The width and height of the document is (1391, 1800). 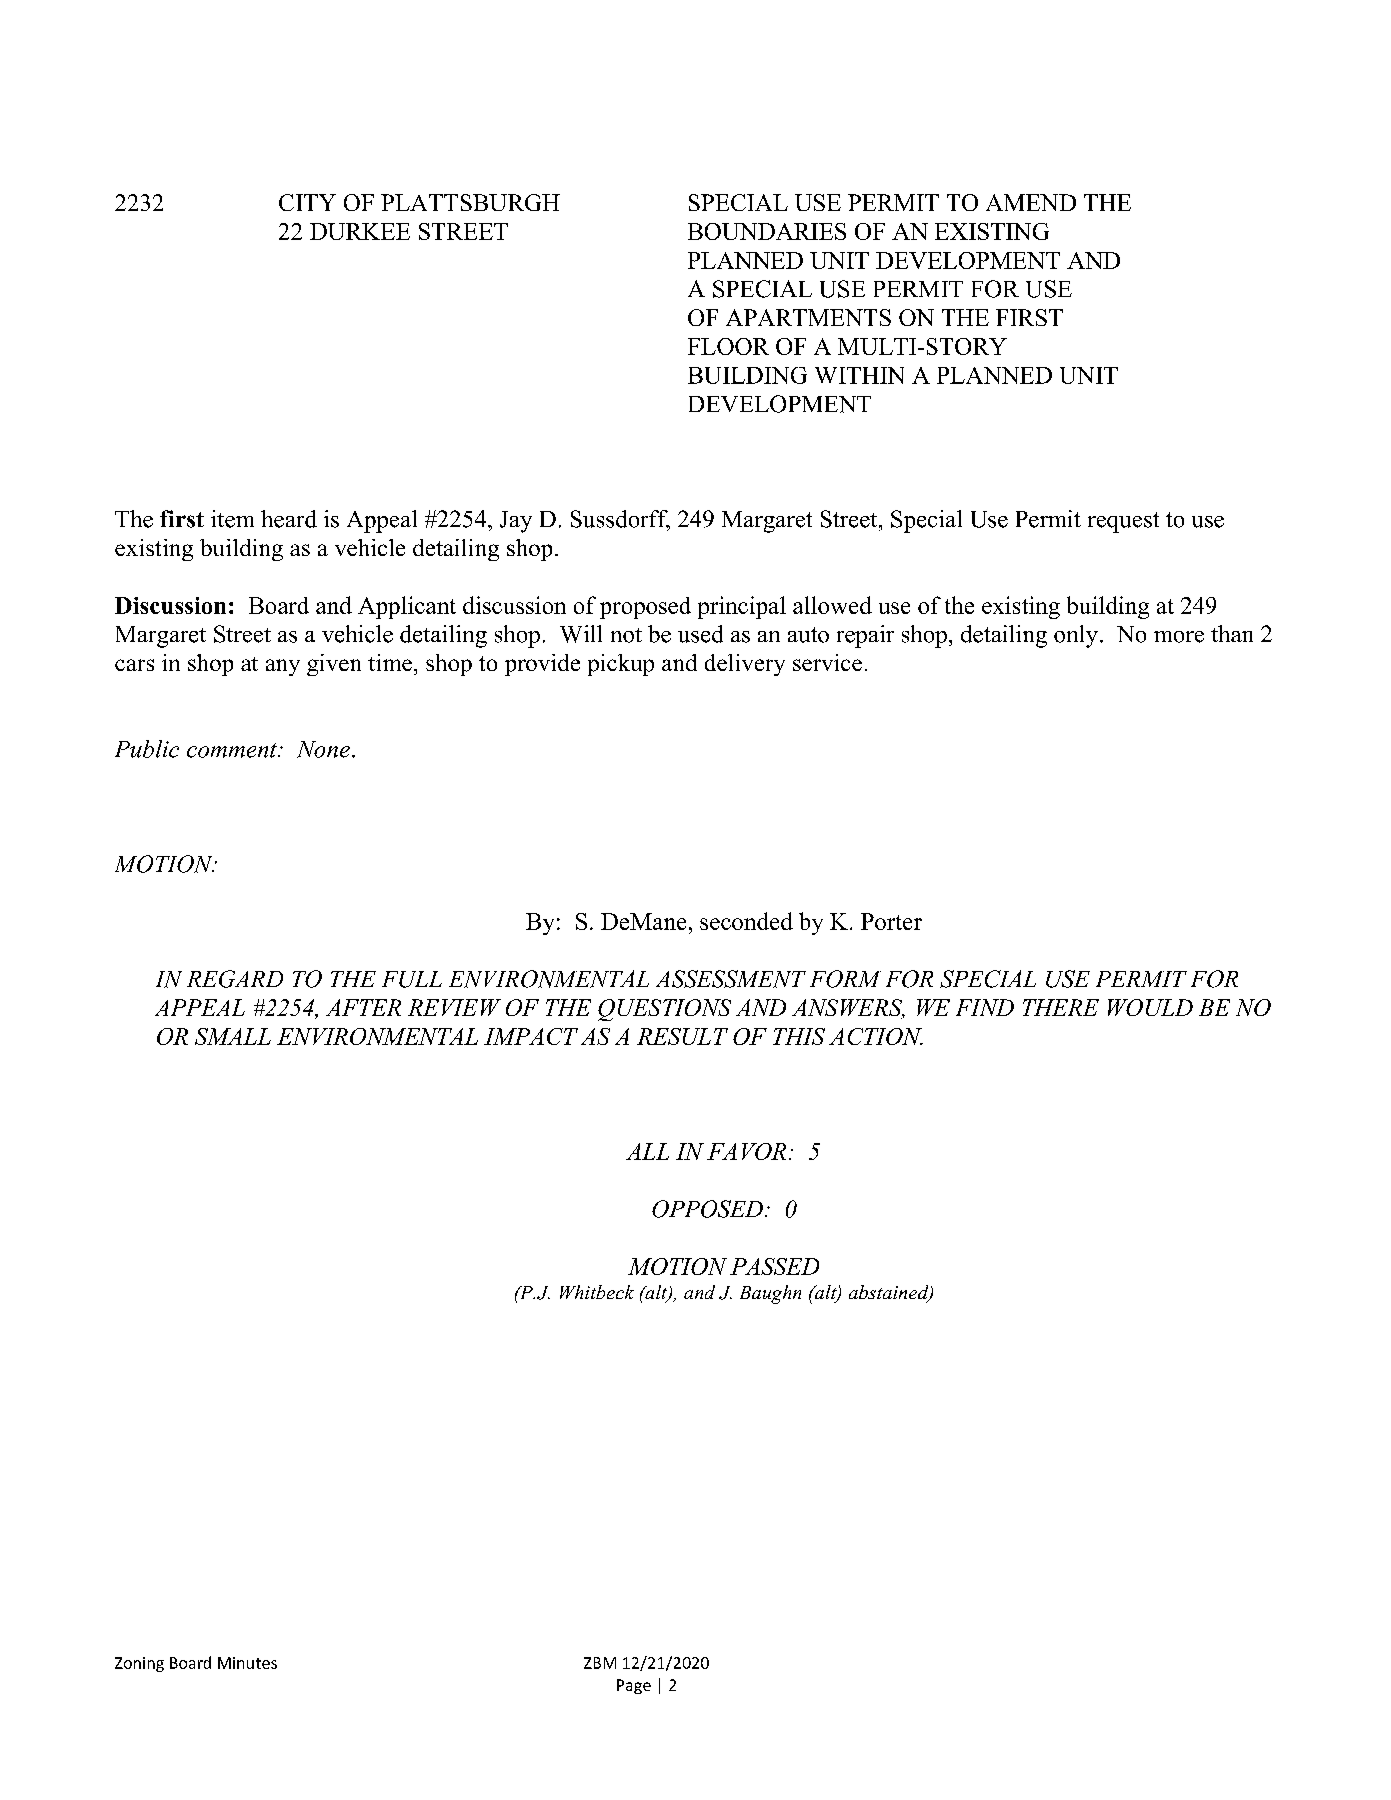 What do you see at coordinates (247, 1663) in the document?
I see `Minutes` at bounding box center [247, 1663].
